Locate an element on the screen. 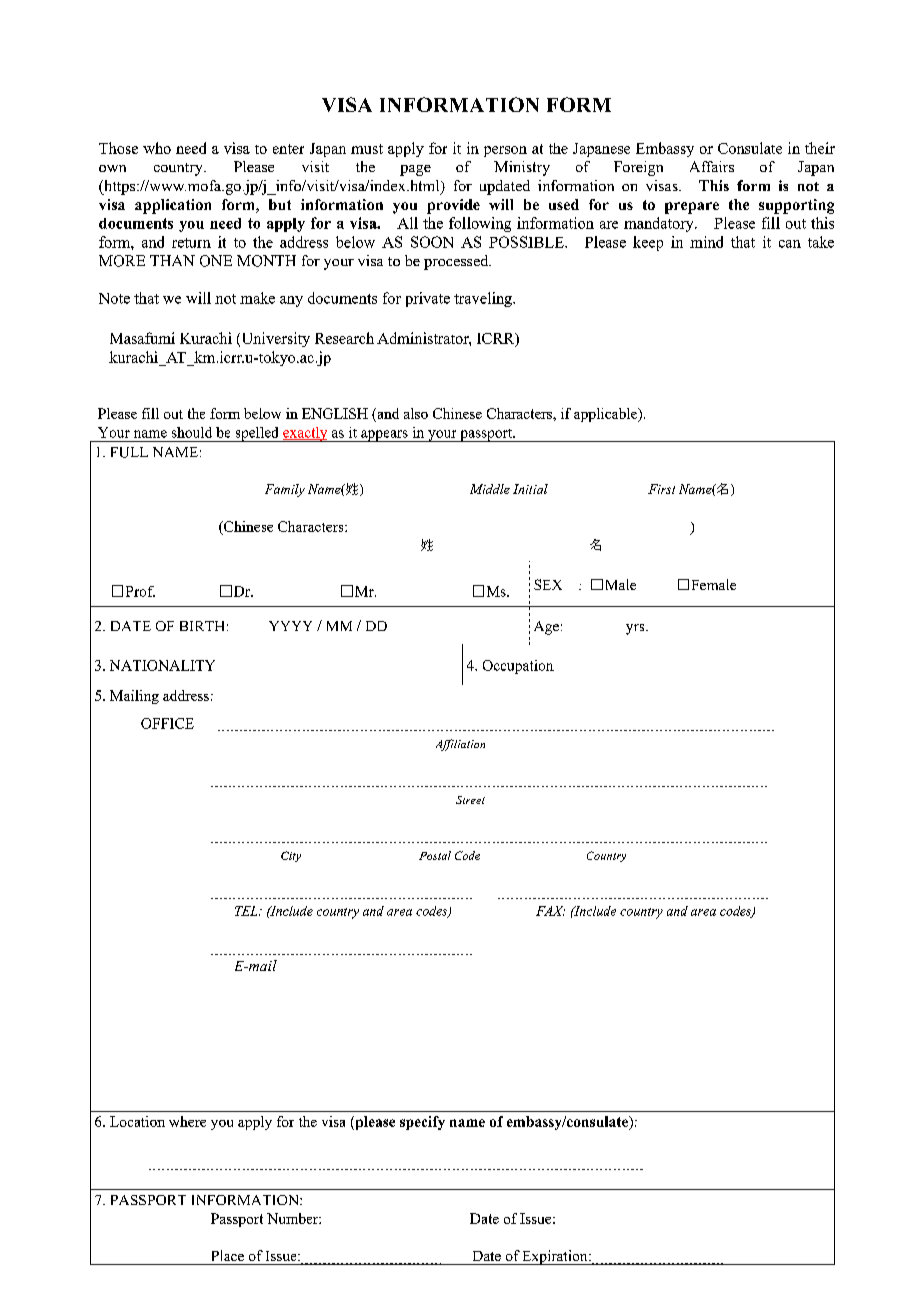  Affiliation is located at coordinates (460, 745).
